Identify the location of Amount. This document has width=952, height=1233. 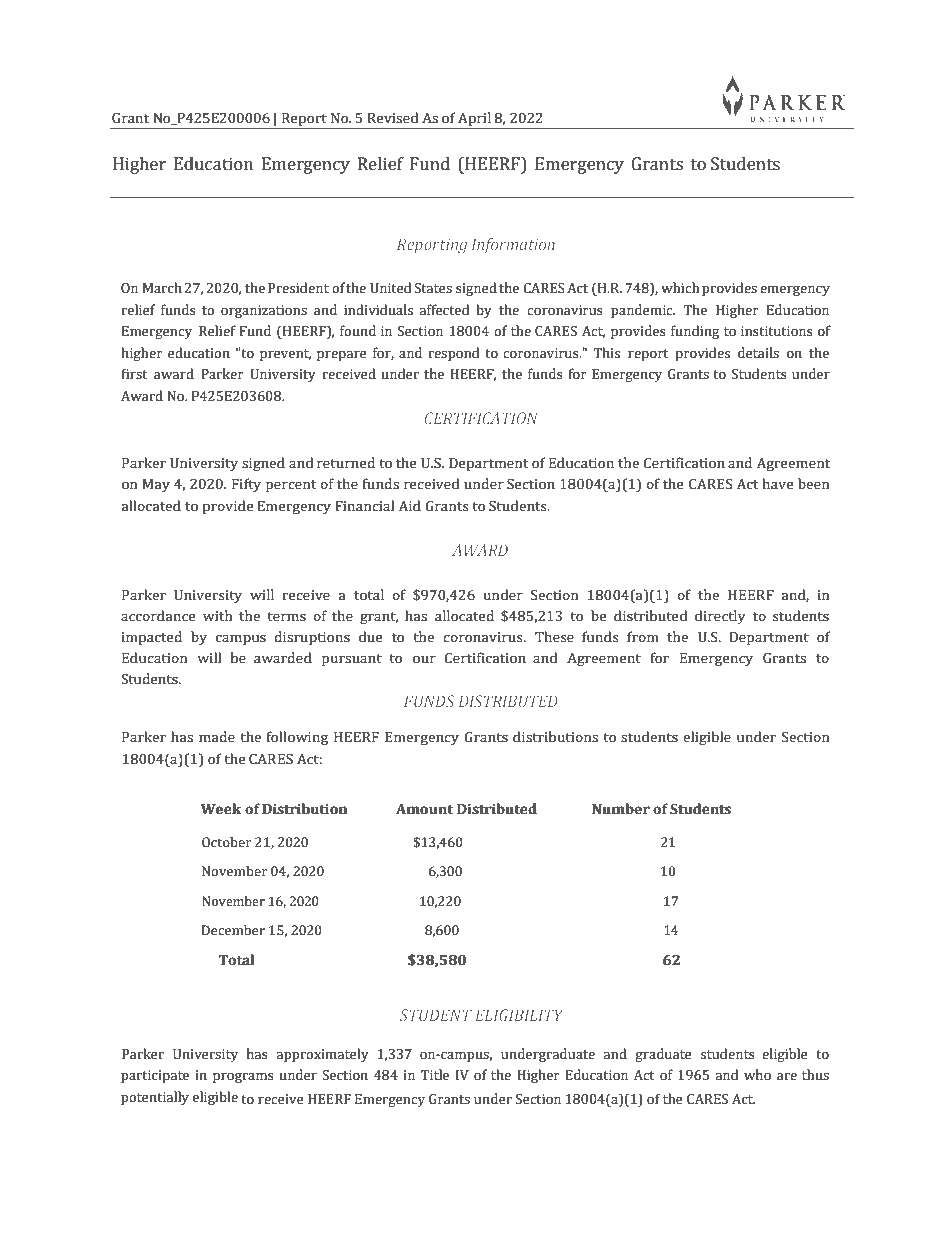
(424, 809).
